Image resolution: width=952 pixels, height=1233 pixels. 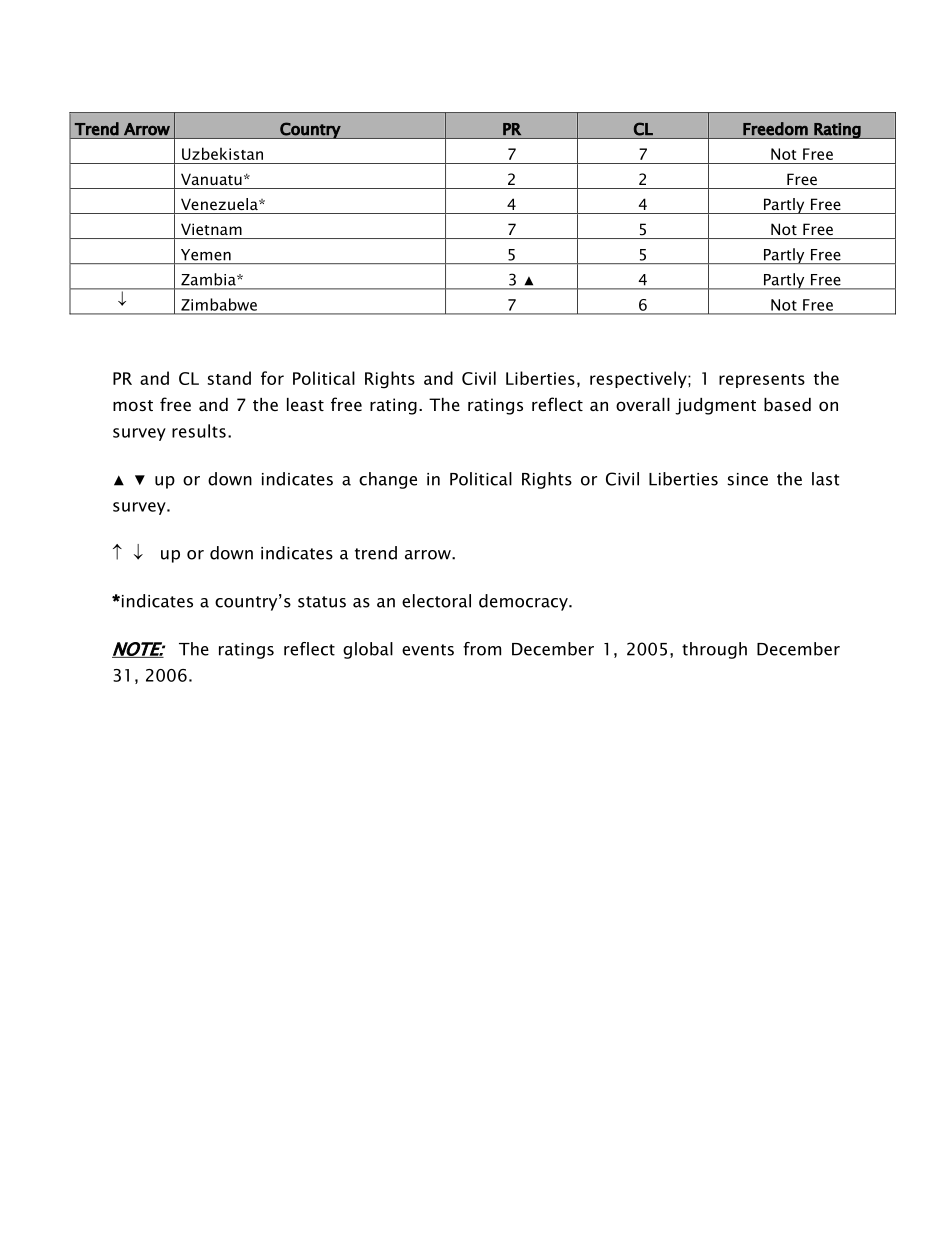 I want to click on Vanuatu, so click(x=211, y=179).
